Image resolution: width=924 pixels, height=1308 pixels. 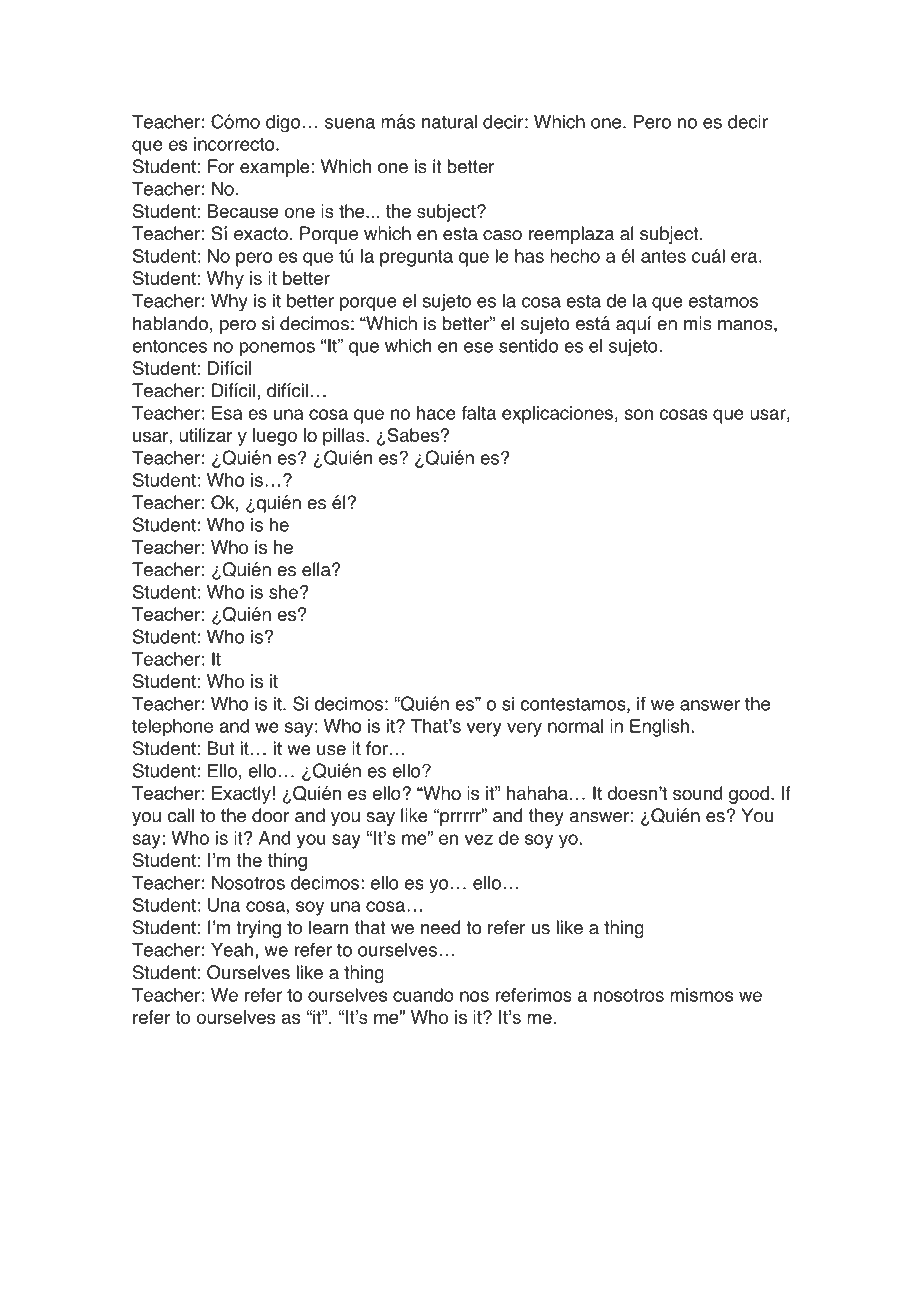 What do you see at coordinates (638, 414) in the screenshot?
I see `son` at bounding box center [638, 414].
